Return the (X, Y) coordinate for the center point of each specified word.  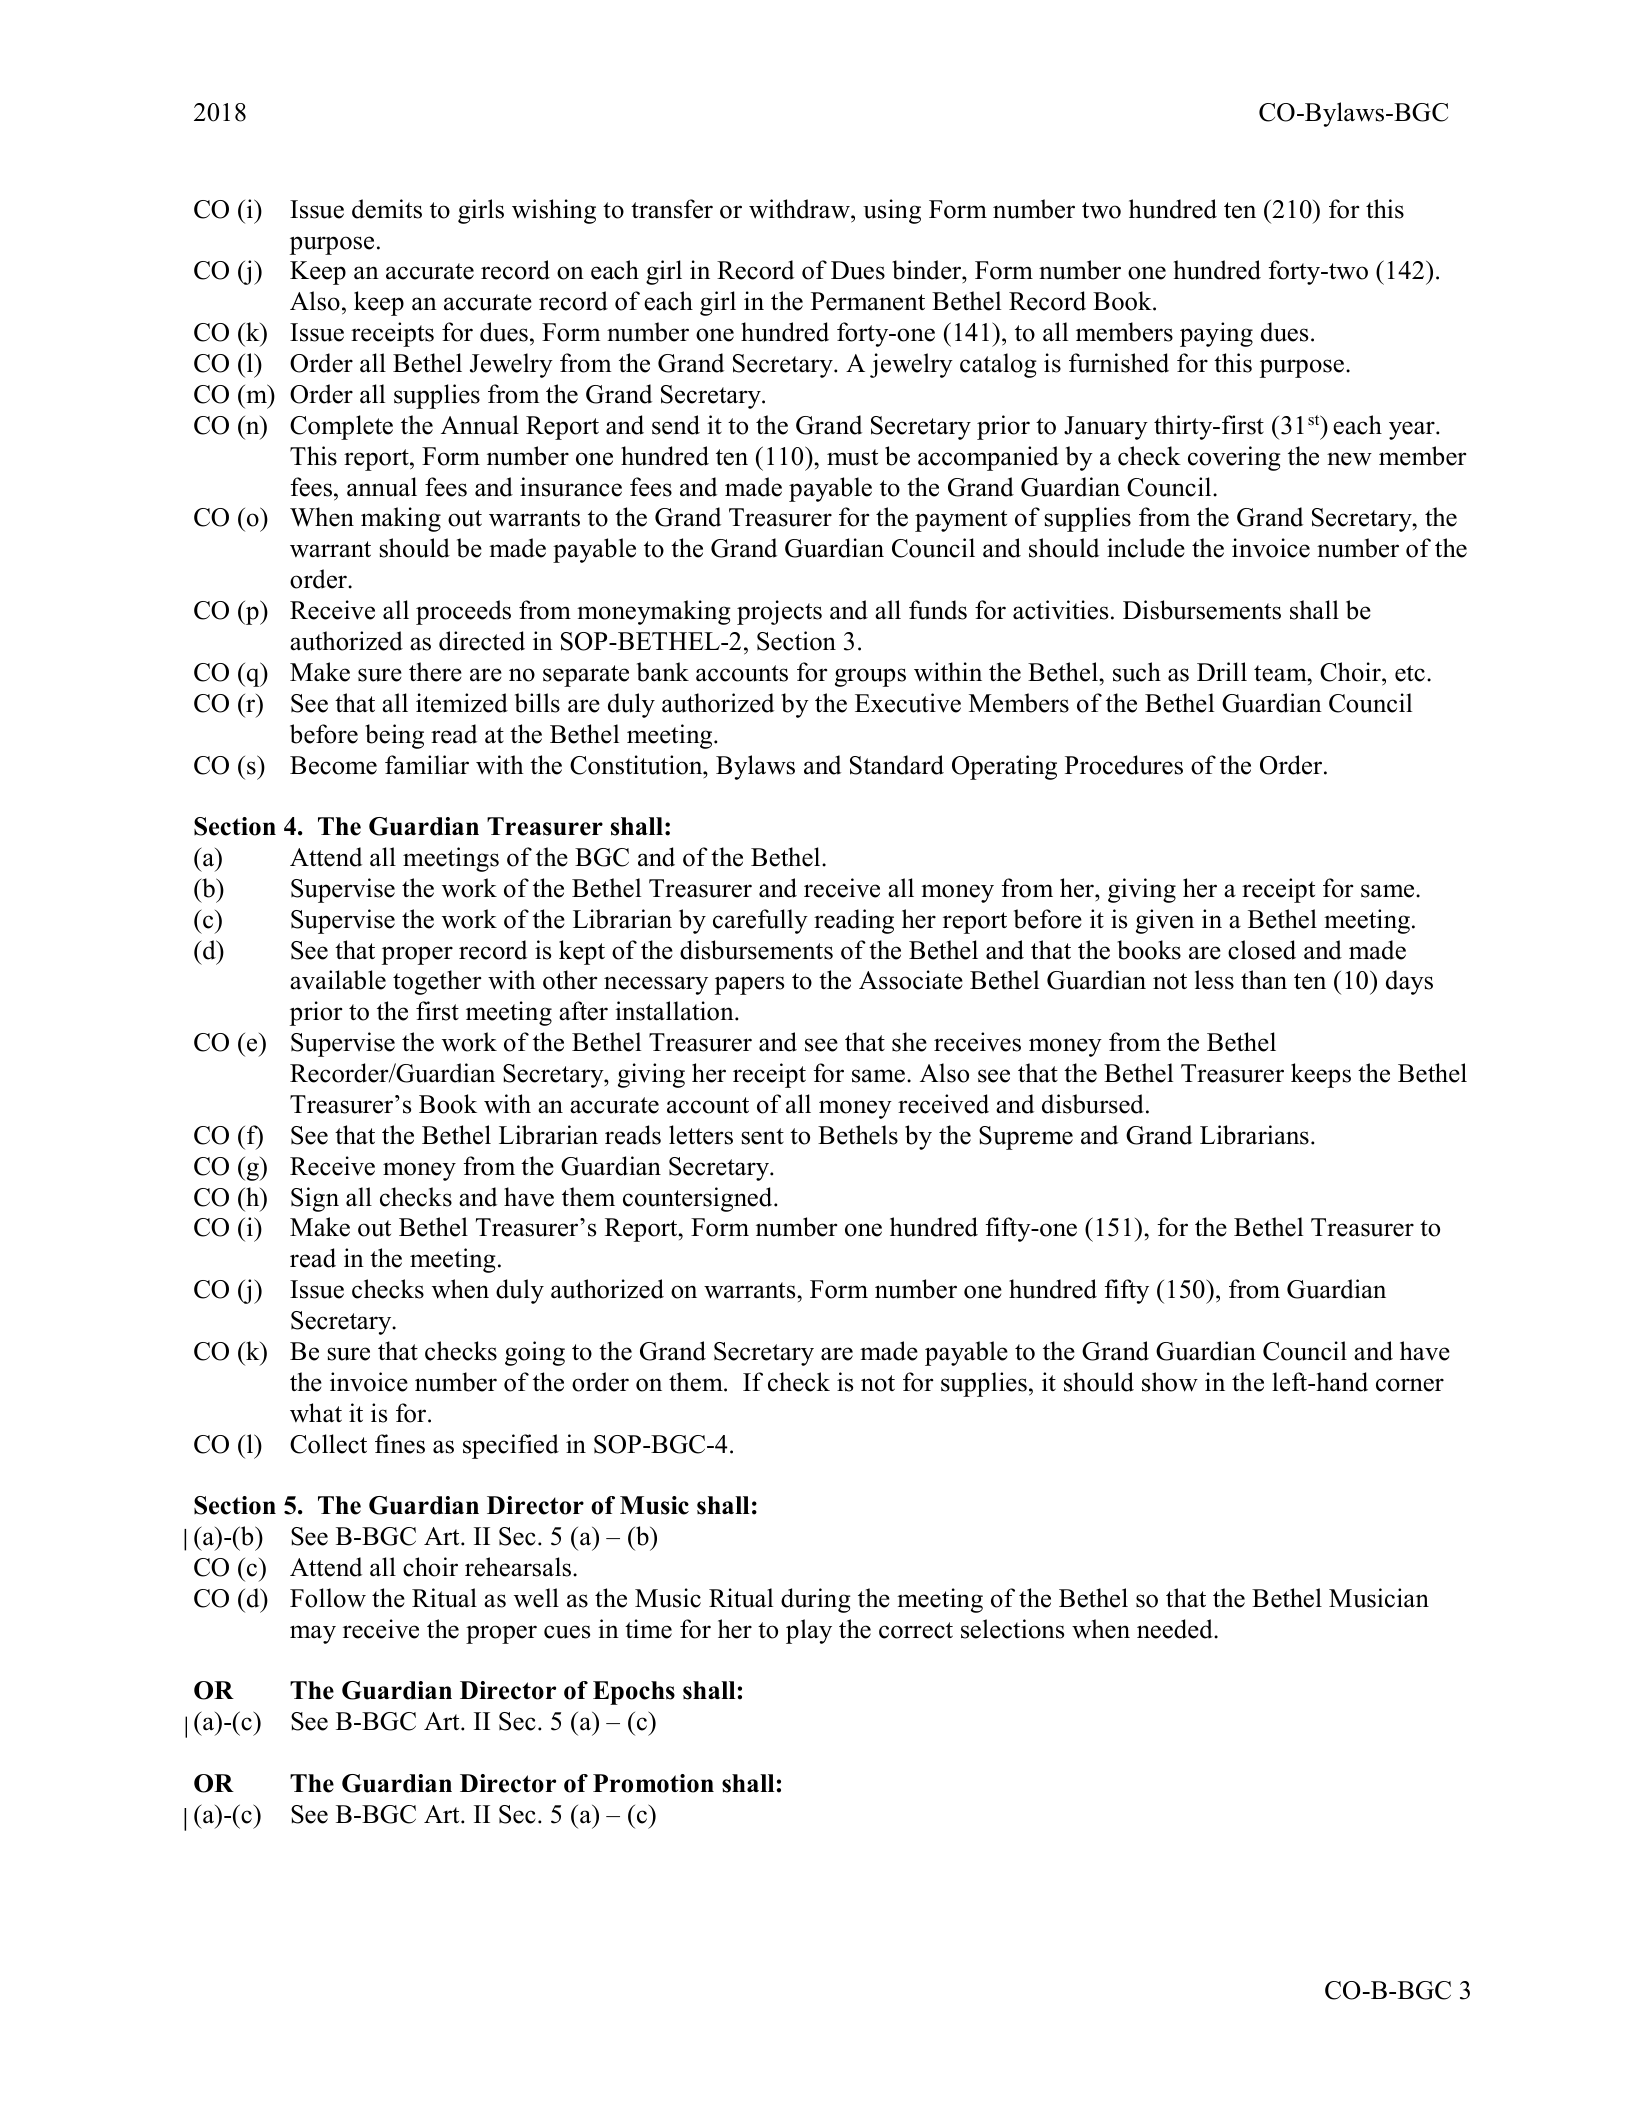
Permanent (868, 301)
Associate (911, 980)
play (809, 1631)
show (1170, 1382)
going (535, 1353)
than (1264, 980)
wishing (554, 211)
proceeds (463, 612)
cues (567, 1632)
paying (1216, 334)
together (437, 982)
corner (1410, 1385)
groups (870, 677)
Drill (1222, 671)
